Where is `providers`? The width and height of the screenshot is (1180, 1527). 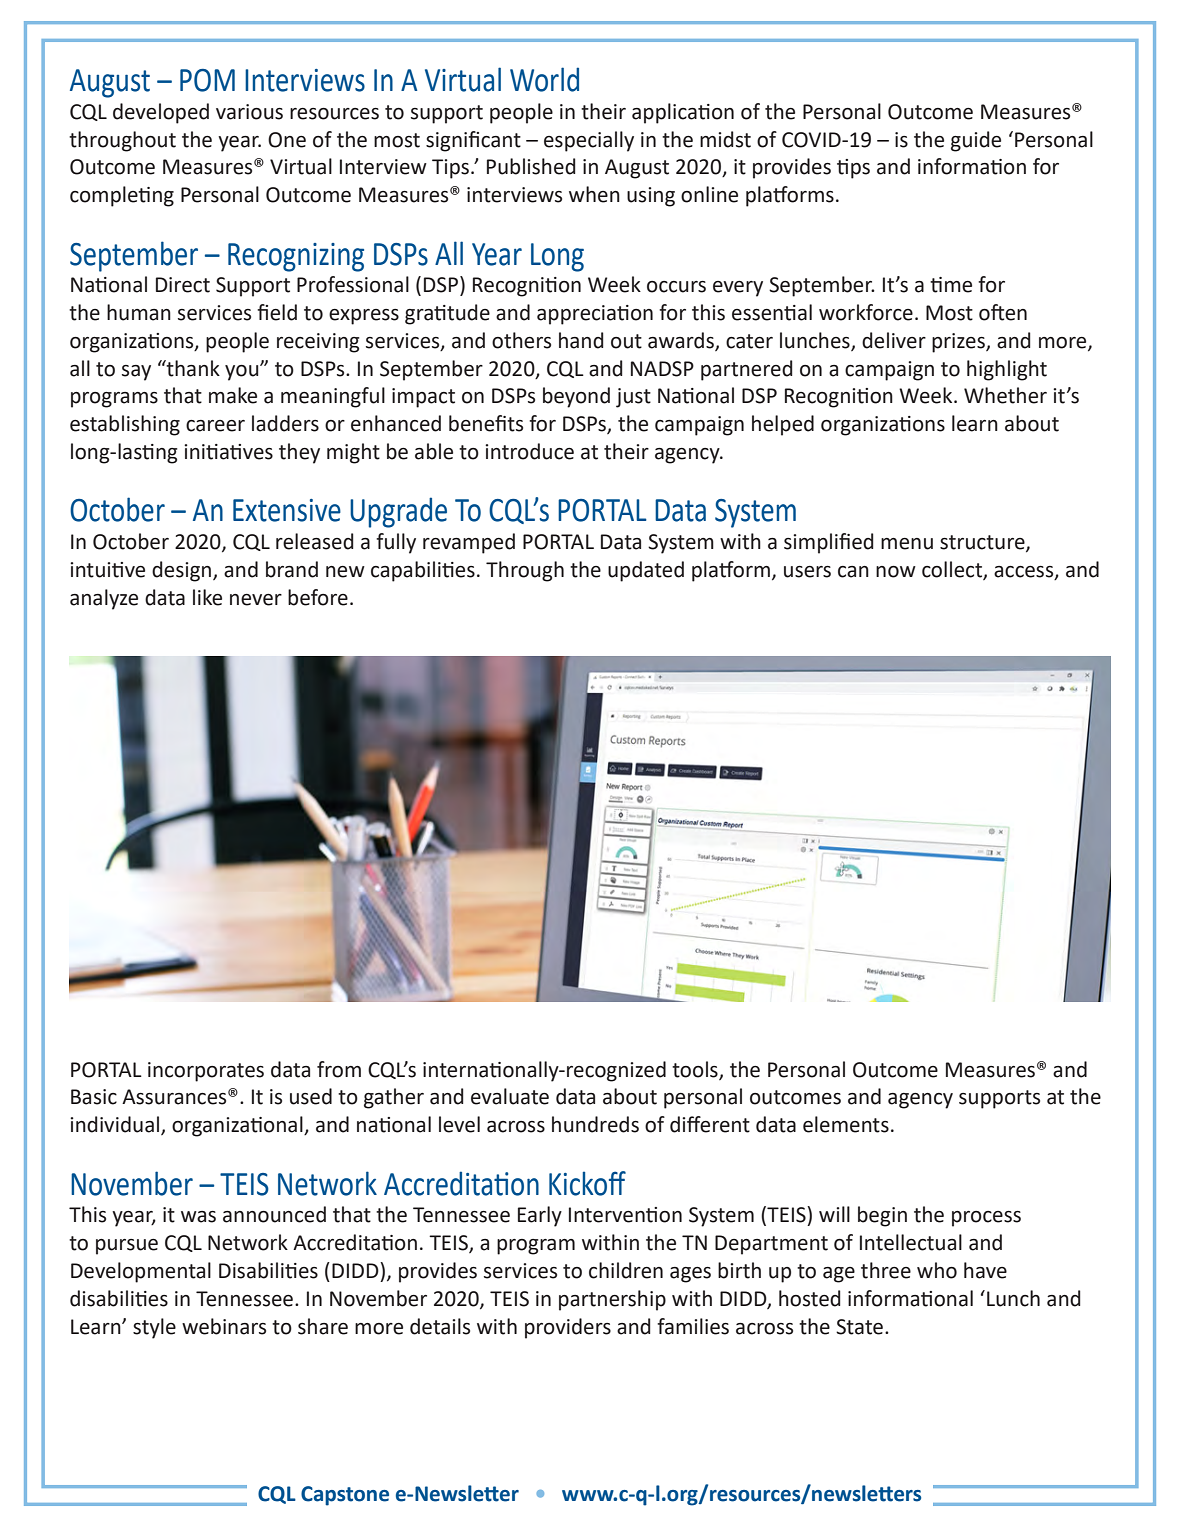
providers is located at coordinates (568, 1328).
